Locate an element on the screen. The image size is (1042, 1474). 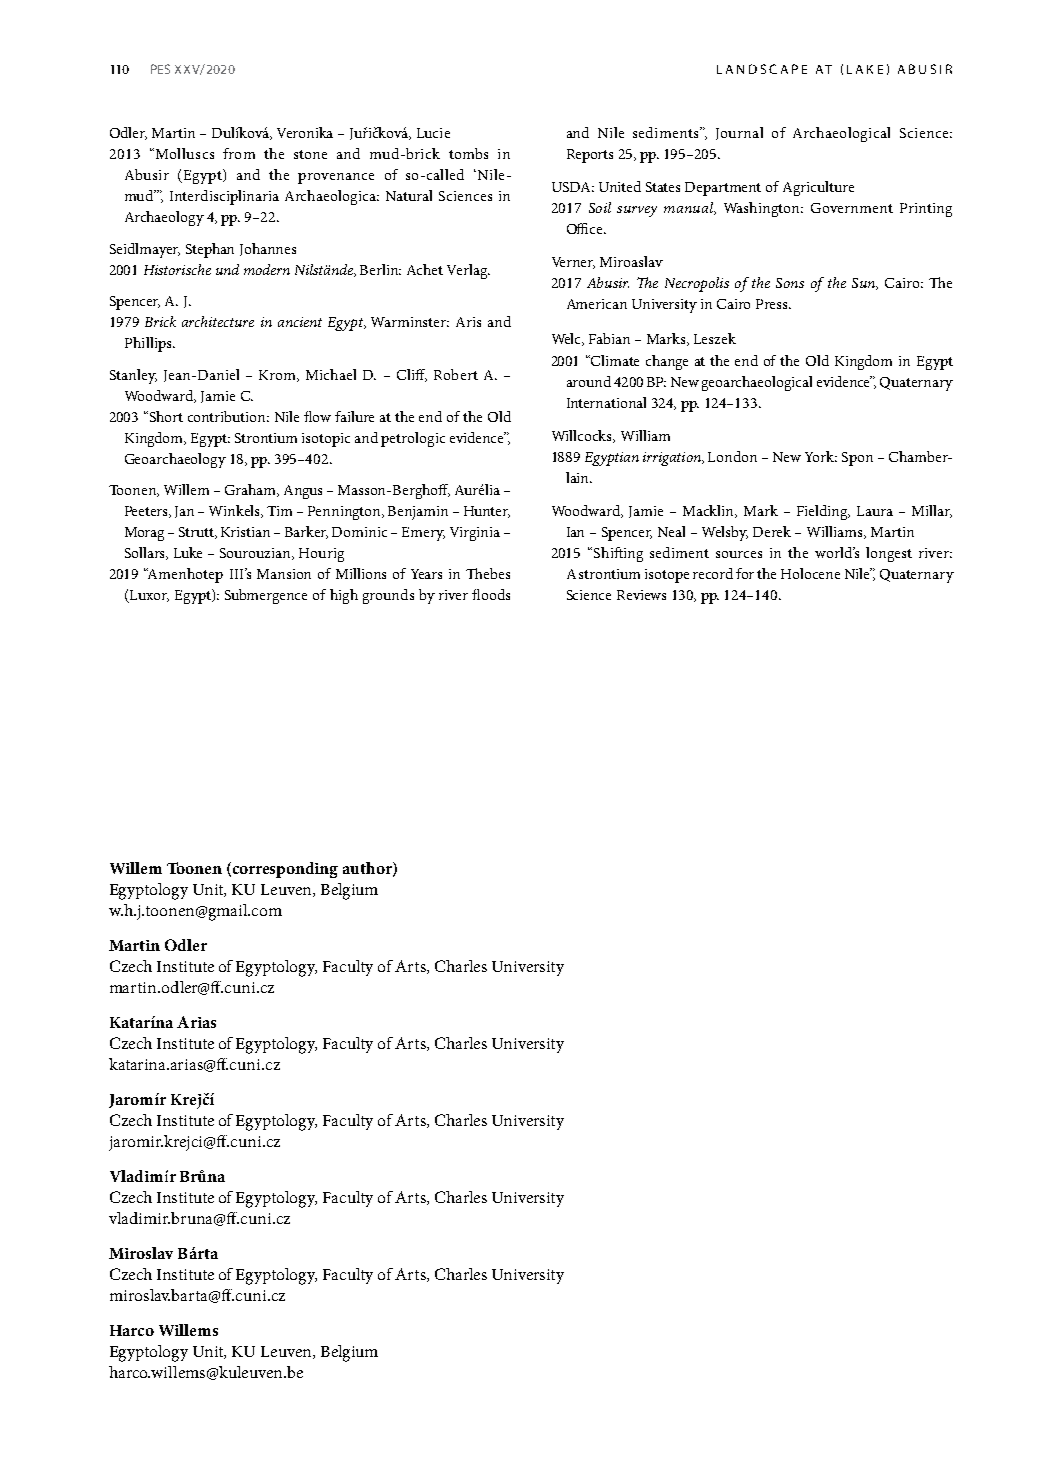
Agriculture is located at coordinates (818, 188).
